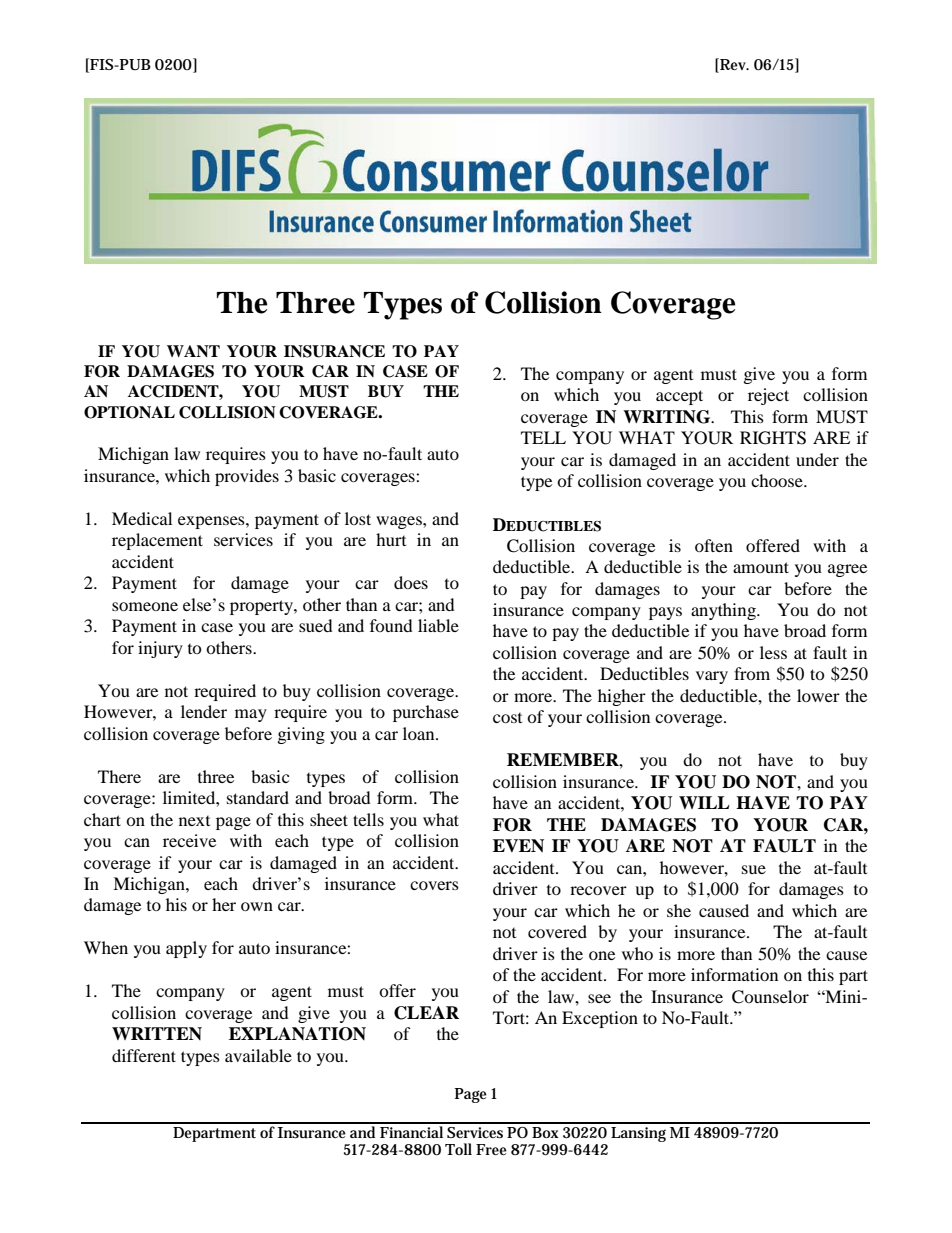  I want to click on liable, so click(438, 625).
